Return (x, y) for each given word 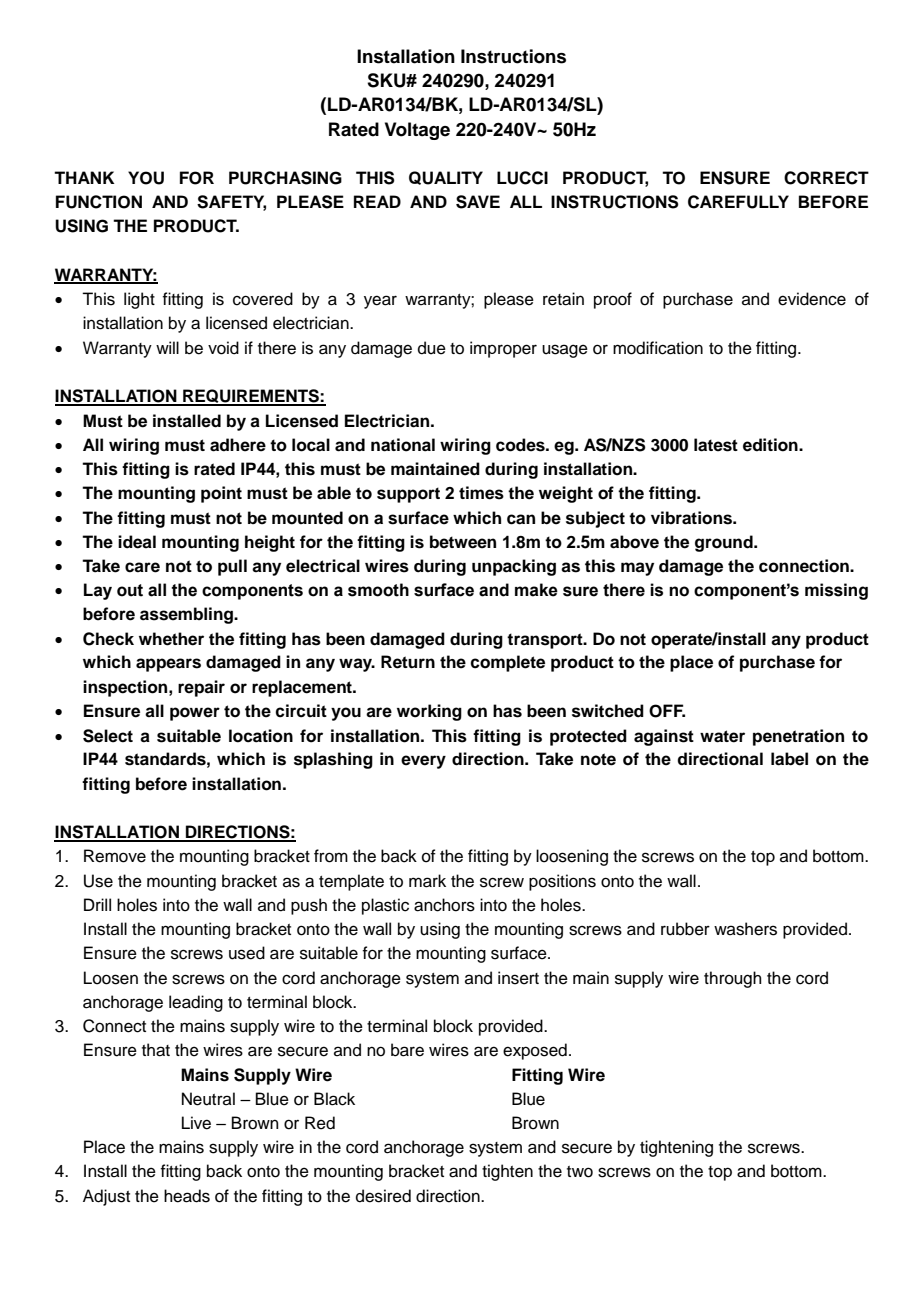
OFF (667, 711)
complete (507, 663)
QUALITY (446, 178)
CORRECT (826, 178)
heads (187, 1196)
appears (168, 665)
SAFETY (231, 203)
